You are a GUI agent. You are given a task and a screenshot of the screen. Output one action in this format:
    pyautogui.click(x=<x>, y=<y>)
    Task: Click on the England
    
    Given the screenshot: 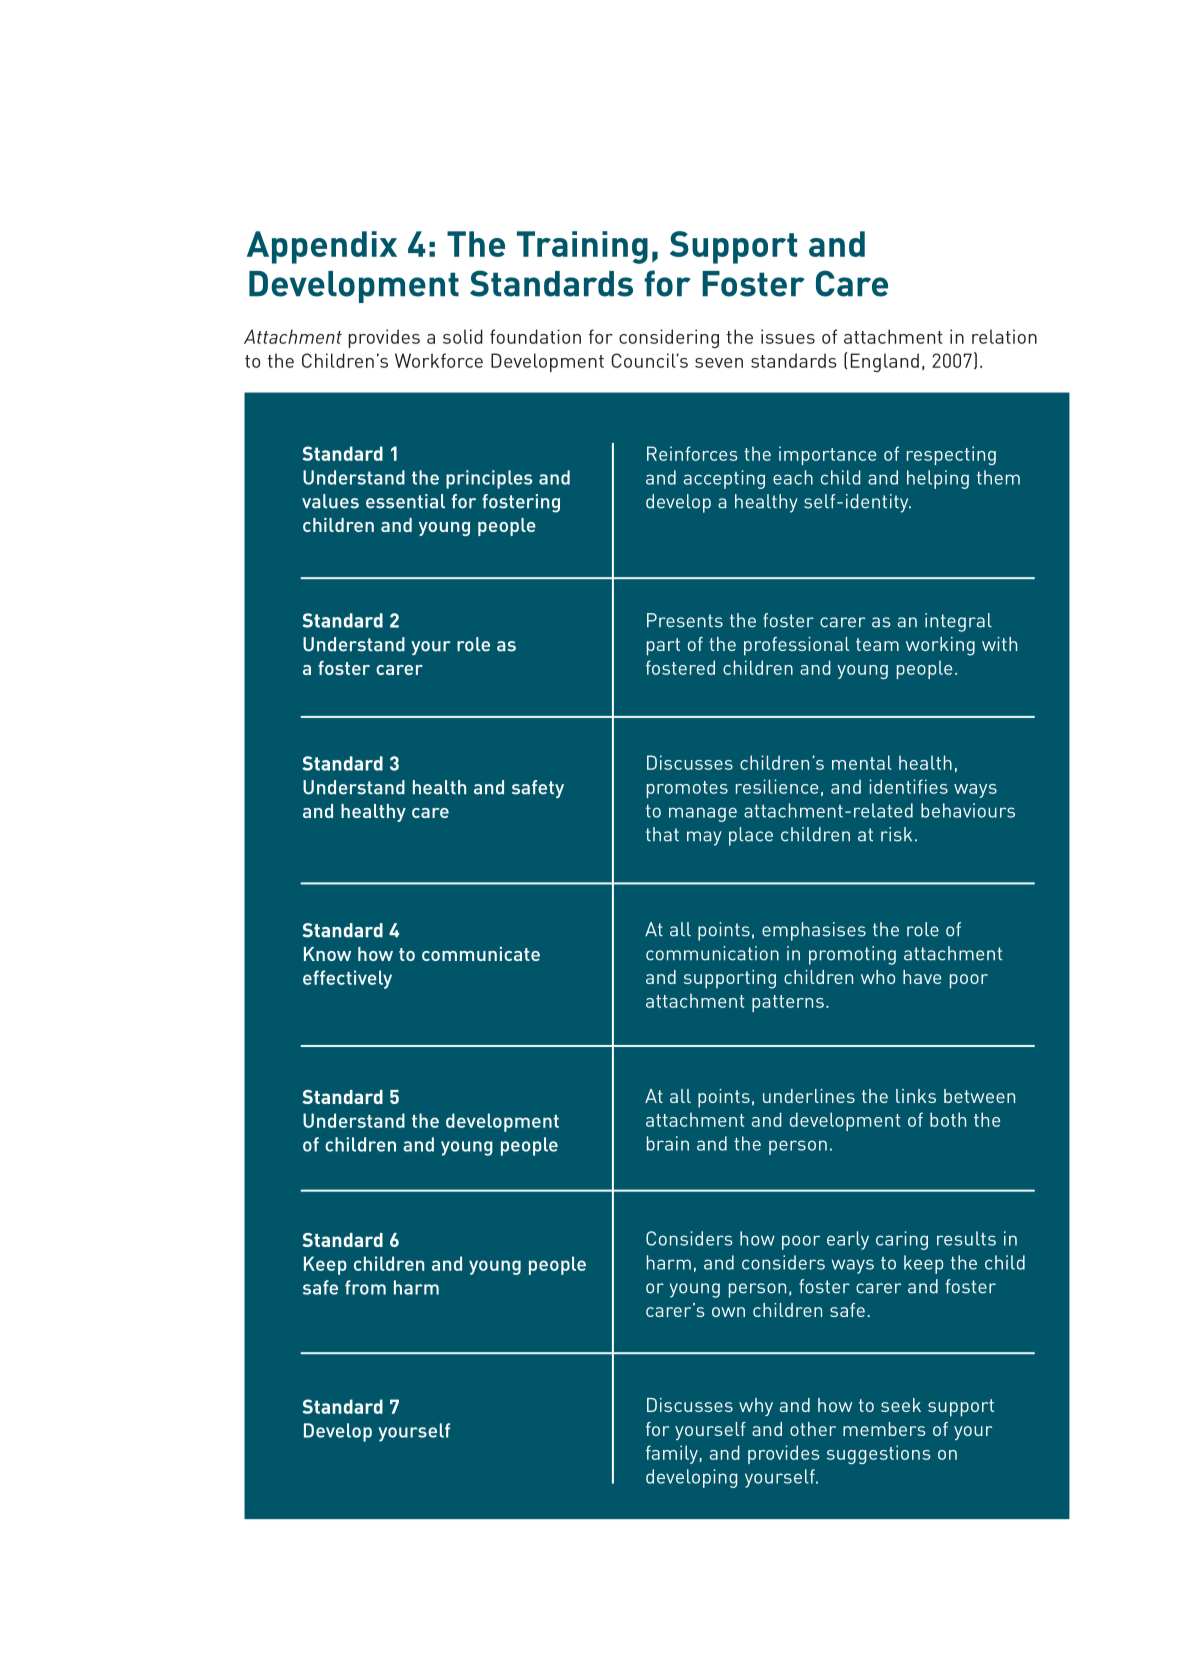 What is the action you would take?
    pyautogui.click(x=885, y=362)
